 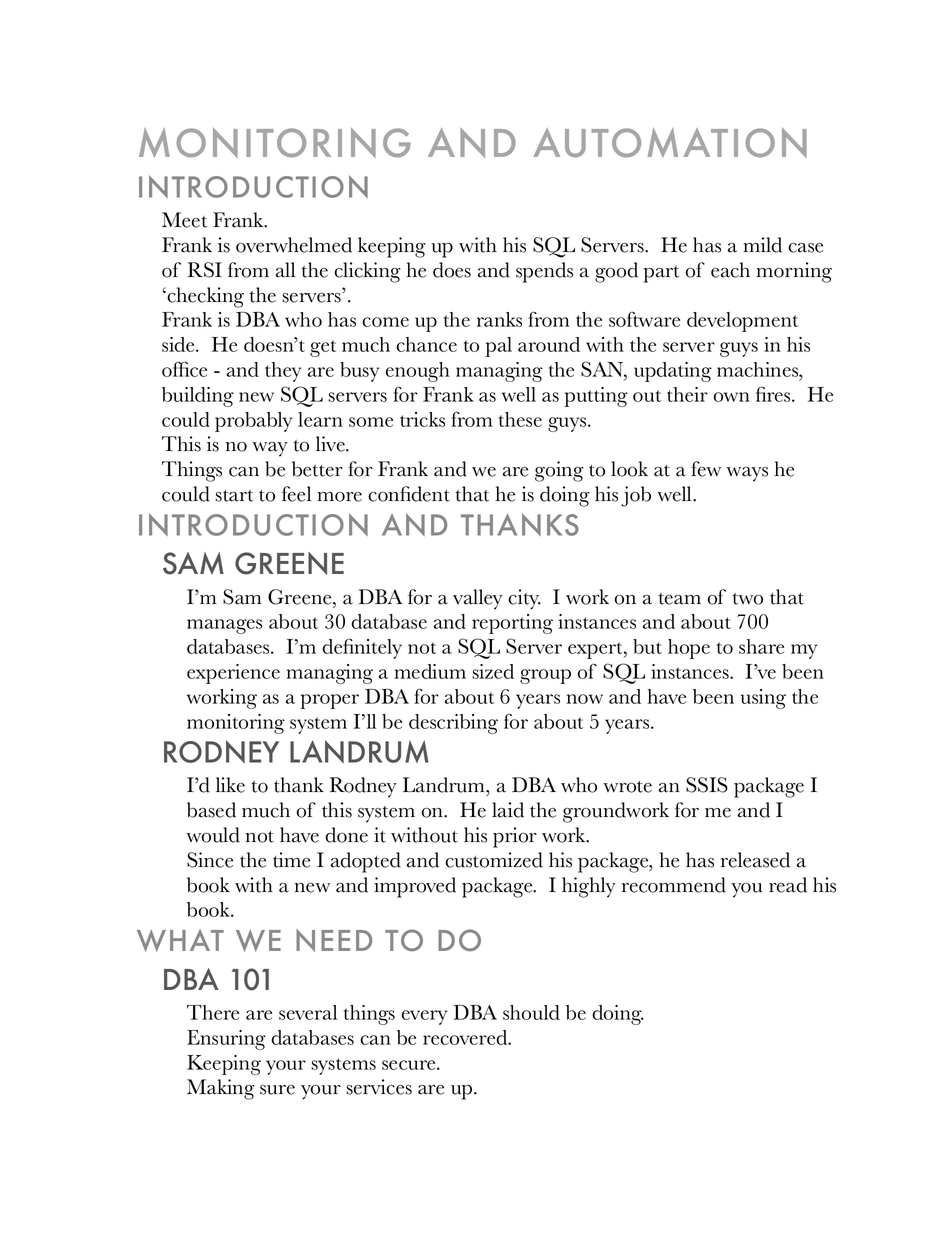 What do you see at coordinates (230, 785) in the image?
I see `like` at bounding box center [230, 785].
